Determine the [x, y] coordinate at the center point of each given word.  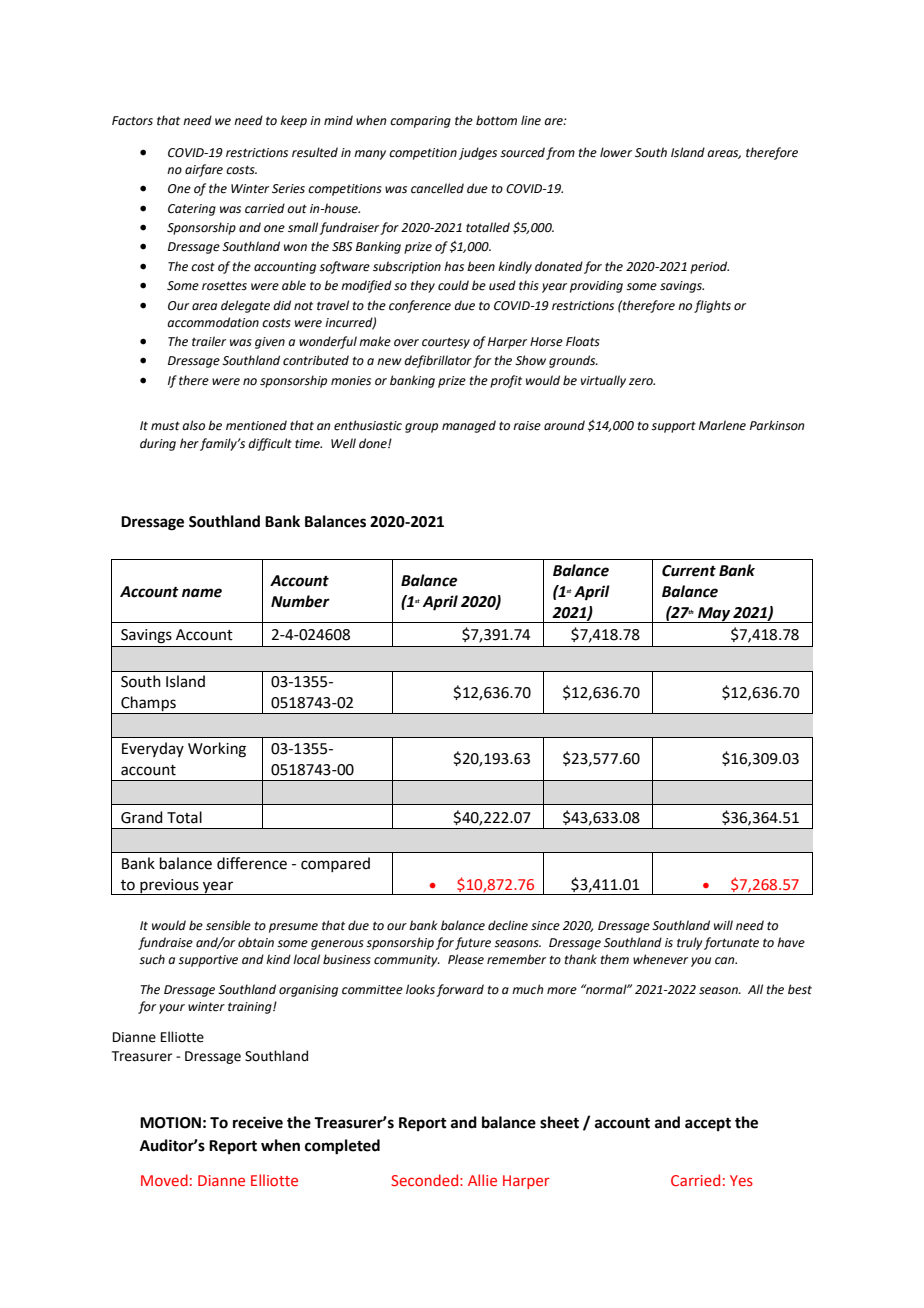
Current [689, 571]
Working [217, 750]
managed [469, 426]
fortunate [731, 943]
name [202, 593]
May [714, 615]
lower [616, 152]
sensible [228, 925]
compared [335, 864]
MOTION [170, 1123]
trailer [209, 341]
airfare [204, 170]
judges [478, 153]
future [473, 943]
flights [712, 306]
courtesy [446, 343]
